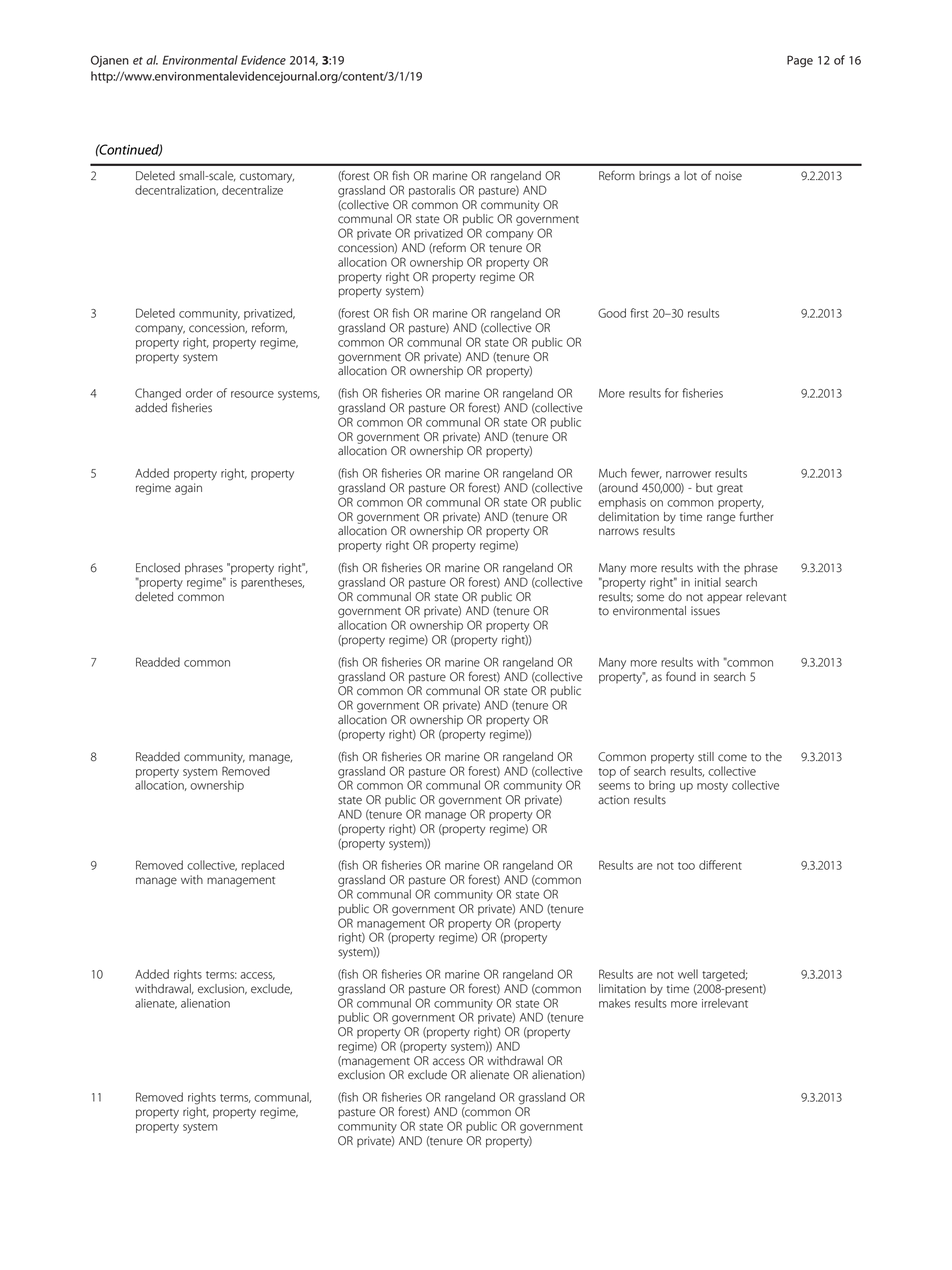 The image size is (952, 1270). What do you see at coordinates (614, 1003) in the image?
I see `makes` at bounding box center [614, 1003].
